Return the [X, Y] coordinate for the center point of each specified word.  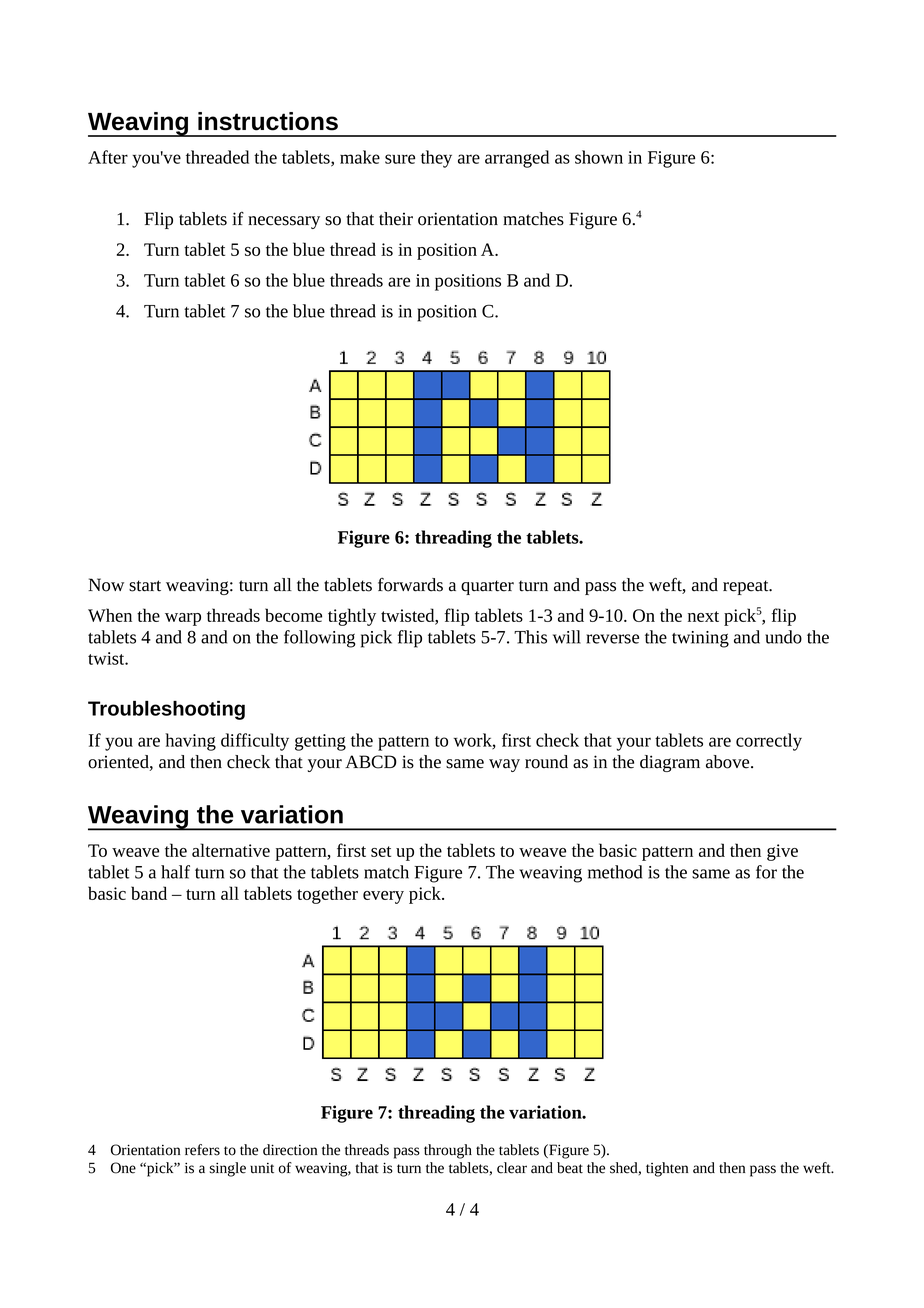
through [448, 1151]
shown [599, 157]
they [436, 159]
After [108, 157]
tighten [667, 1169]
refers [202, 1150]
